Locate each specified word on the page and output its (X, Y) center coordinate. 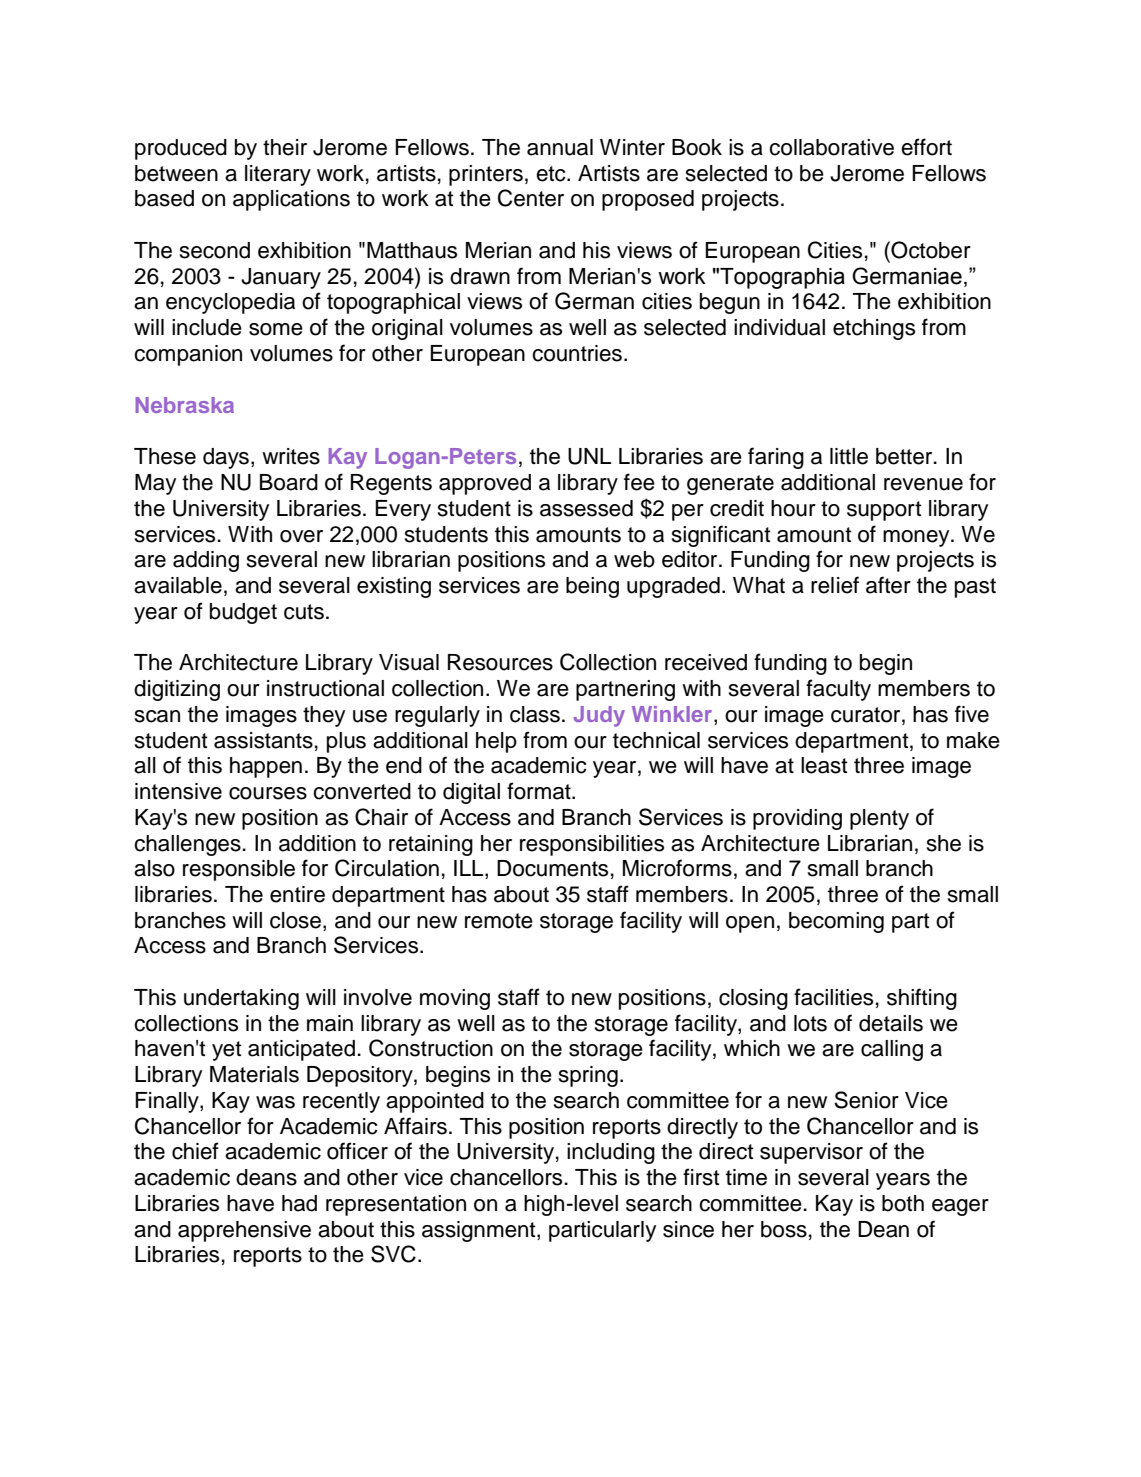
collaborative (831, 147)
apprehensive (244, 1231)
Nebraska (184, 405)
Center (531, 198)
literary (278, 175)
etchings (874, 329)
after (888, 585)
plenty (879, 819)
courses (268, 793)
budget (243, 613)
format (540, 791)
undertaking (241, 999)
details (891, 1023)
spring (588, 1076)
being (592, 587)
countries (577, 353)
